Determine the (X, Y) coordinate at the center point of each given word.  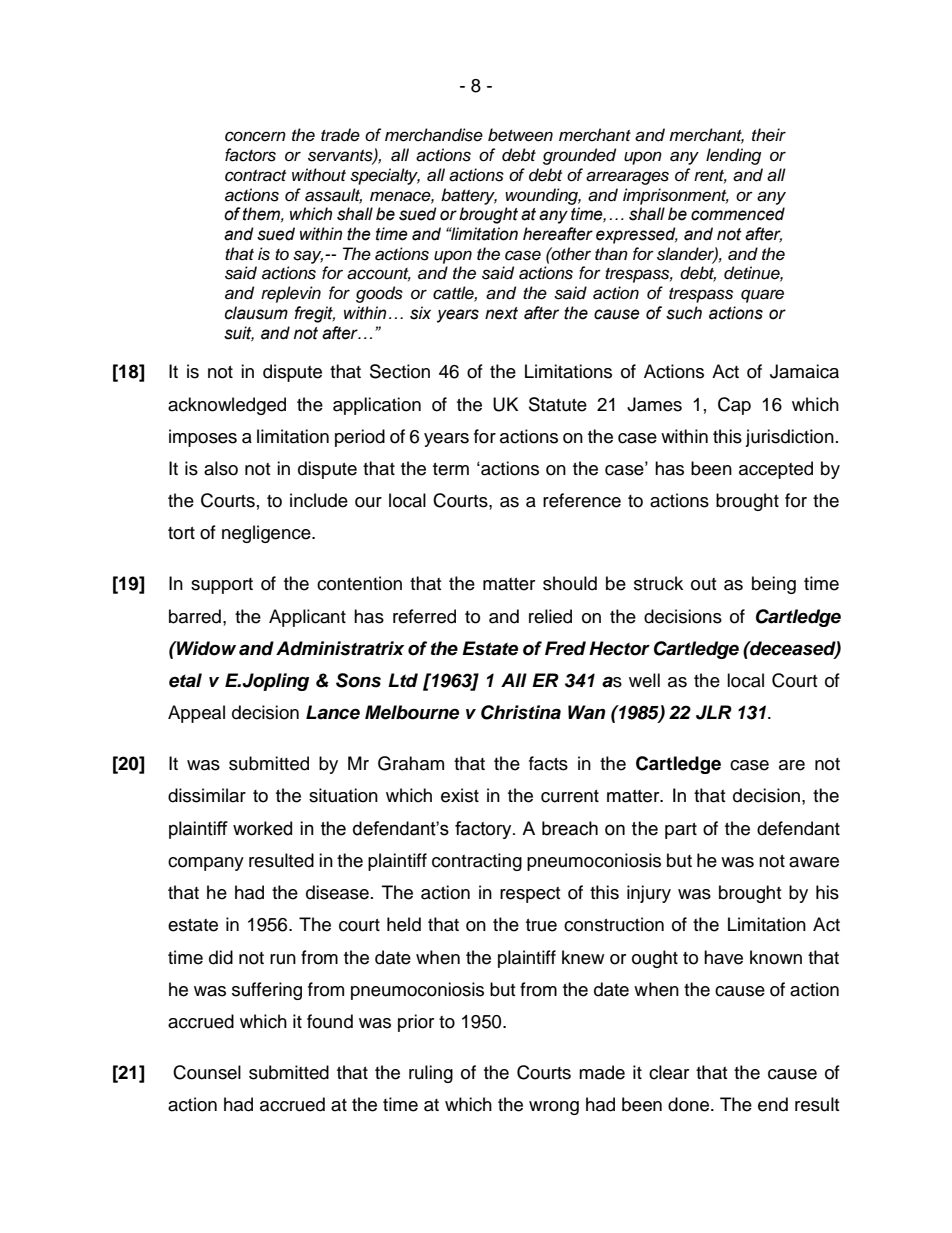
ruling (431, 1074)
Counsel (207, 1072)
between (520, 135)
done (690, 1104)
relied (550, 616)
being (774, 585)
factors (250, 155)
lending (733, 156)
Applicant (307, 618)
